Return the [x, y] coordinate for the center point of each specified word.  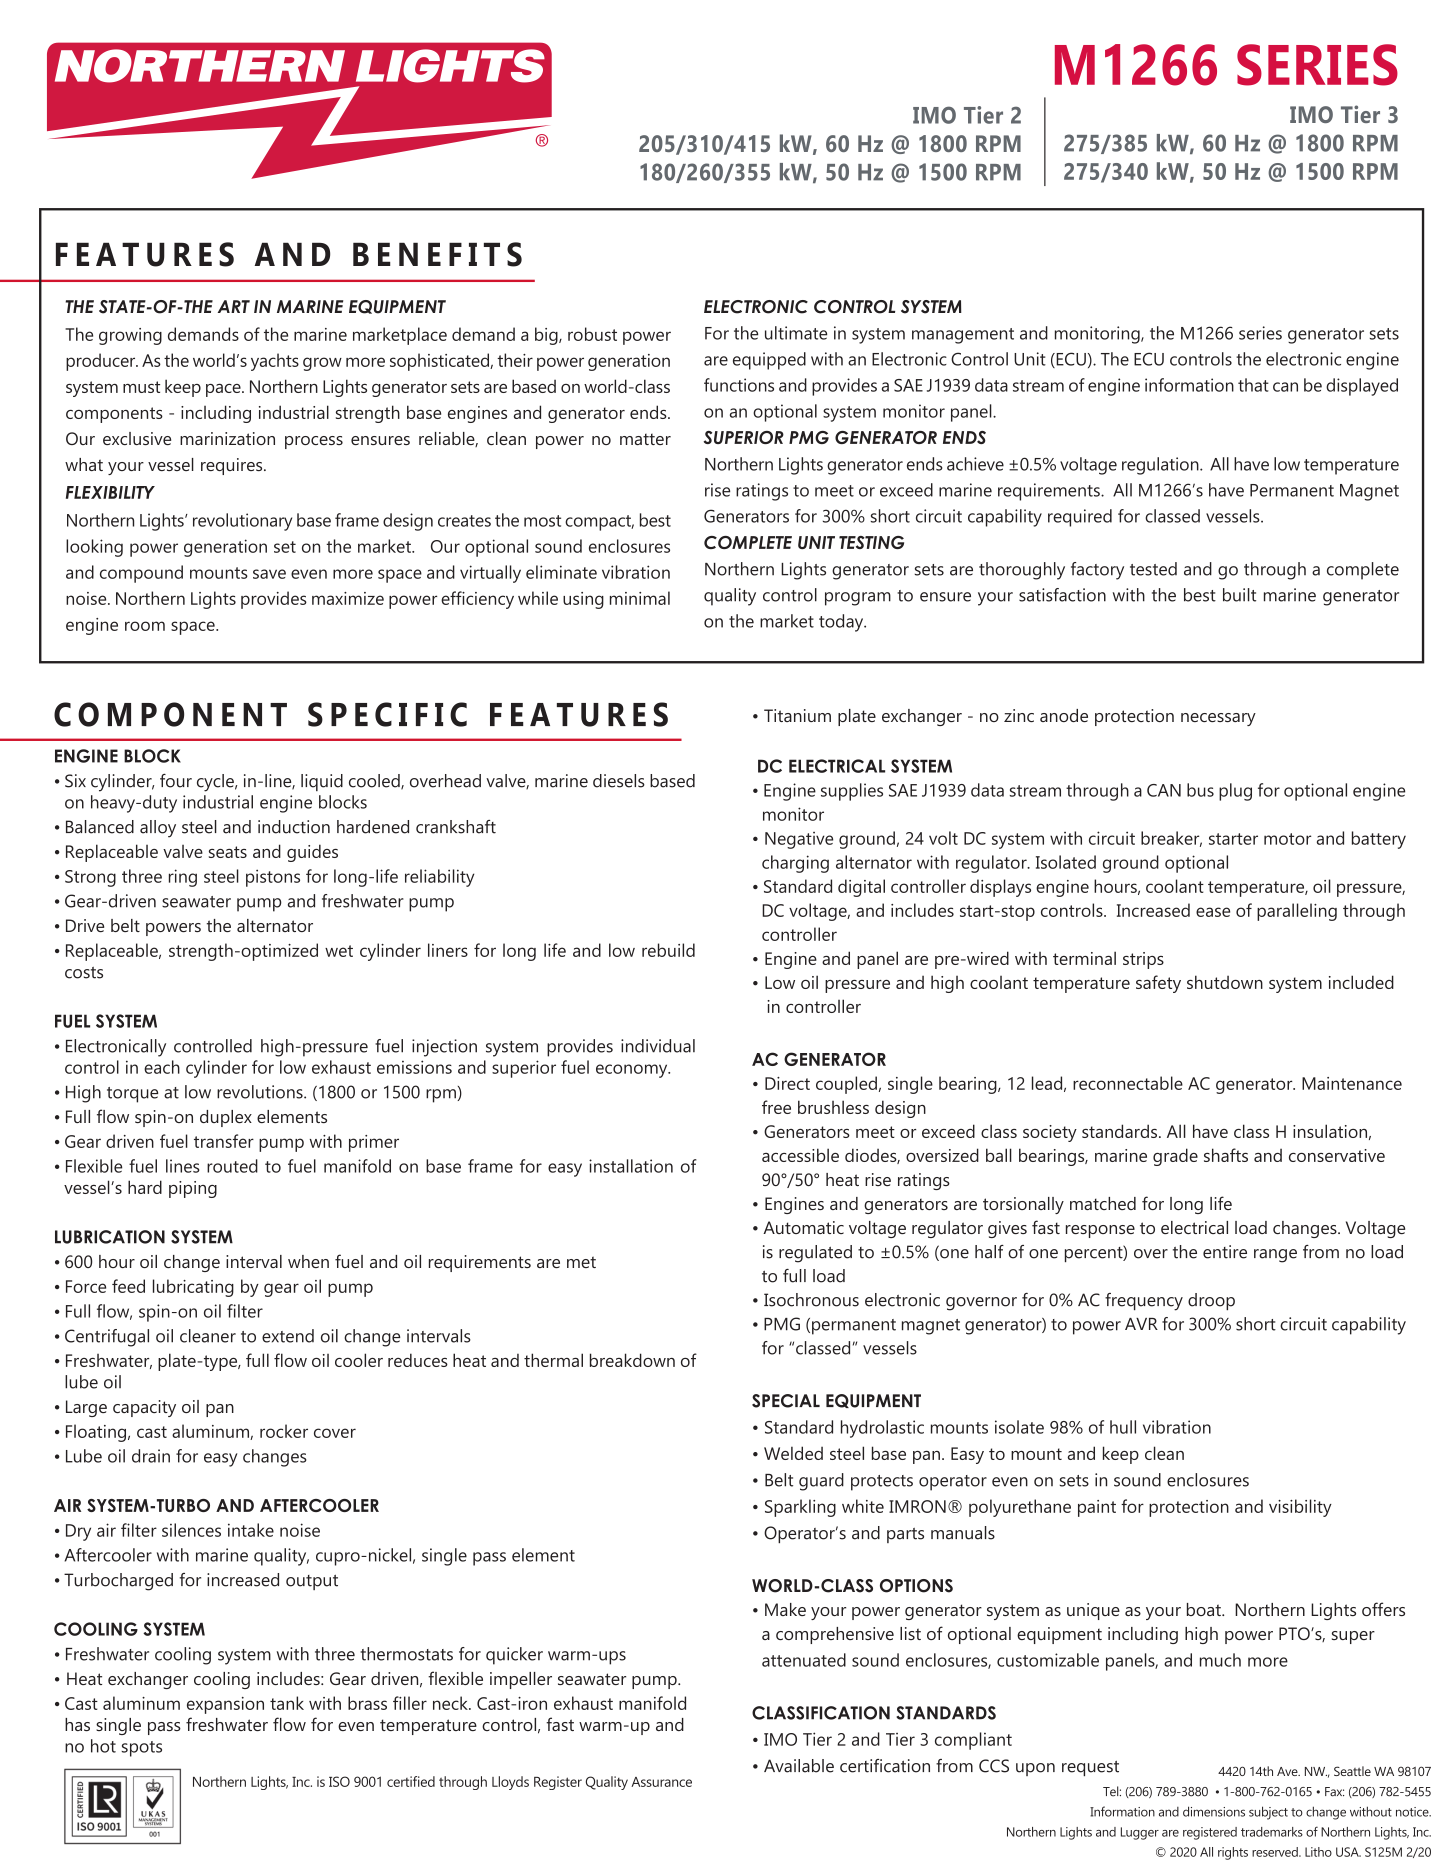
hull [1123, 1427]
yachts [275, 362]
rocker [284, 1431]
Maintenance [1352, 1083]
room [145, 626]
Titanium [797, 715]
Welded [793, 1453]
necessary [1218, 719]
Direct [787, 1083]
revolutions [261, 1092]
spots [141, 1749]
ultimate [796, 333]
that [1253, 385]
